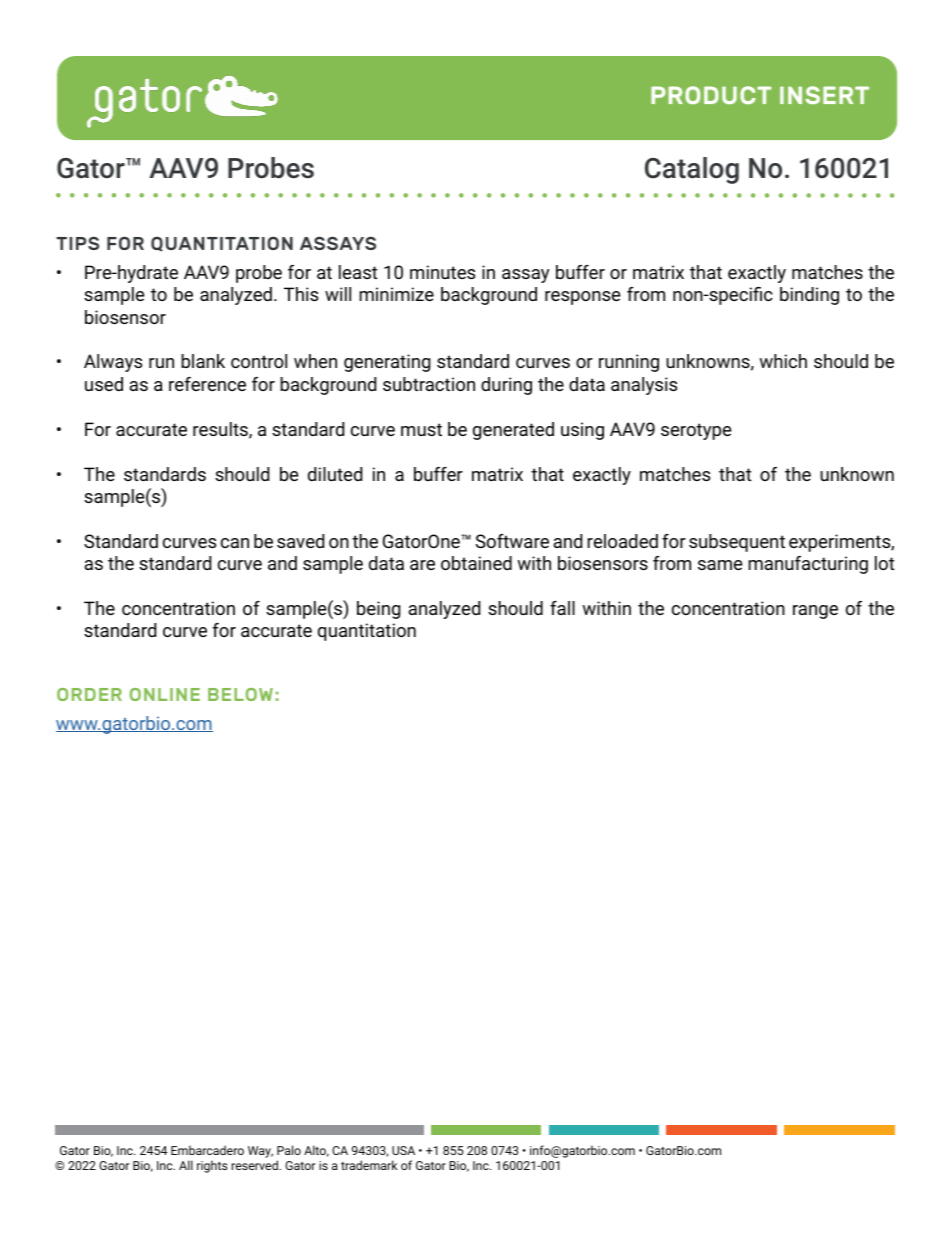  What do you see at coordinates (692, 170) in the document?
I see `Catalog` at bounding box center [692, 170].
